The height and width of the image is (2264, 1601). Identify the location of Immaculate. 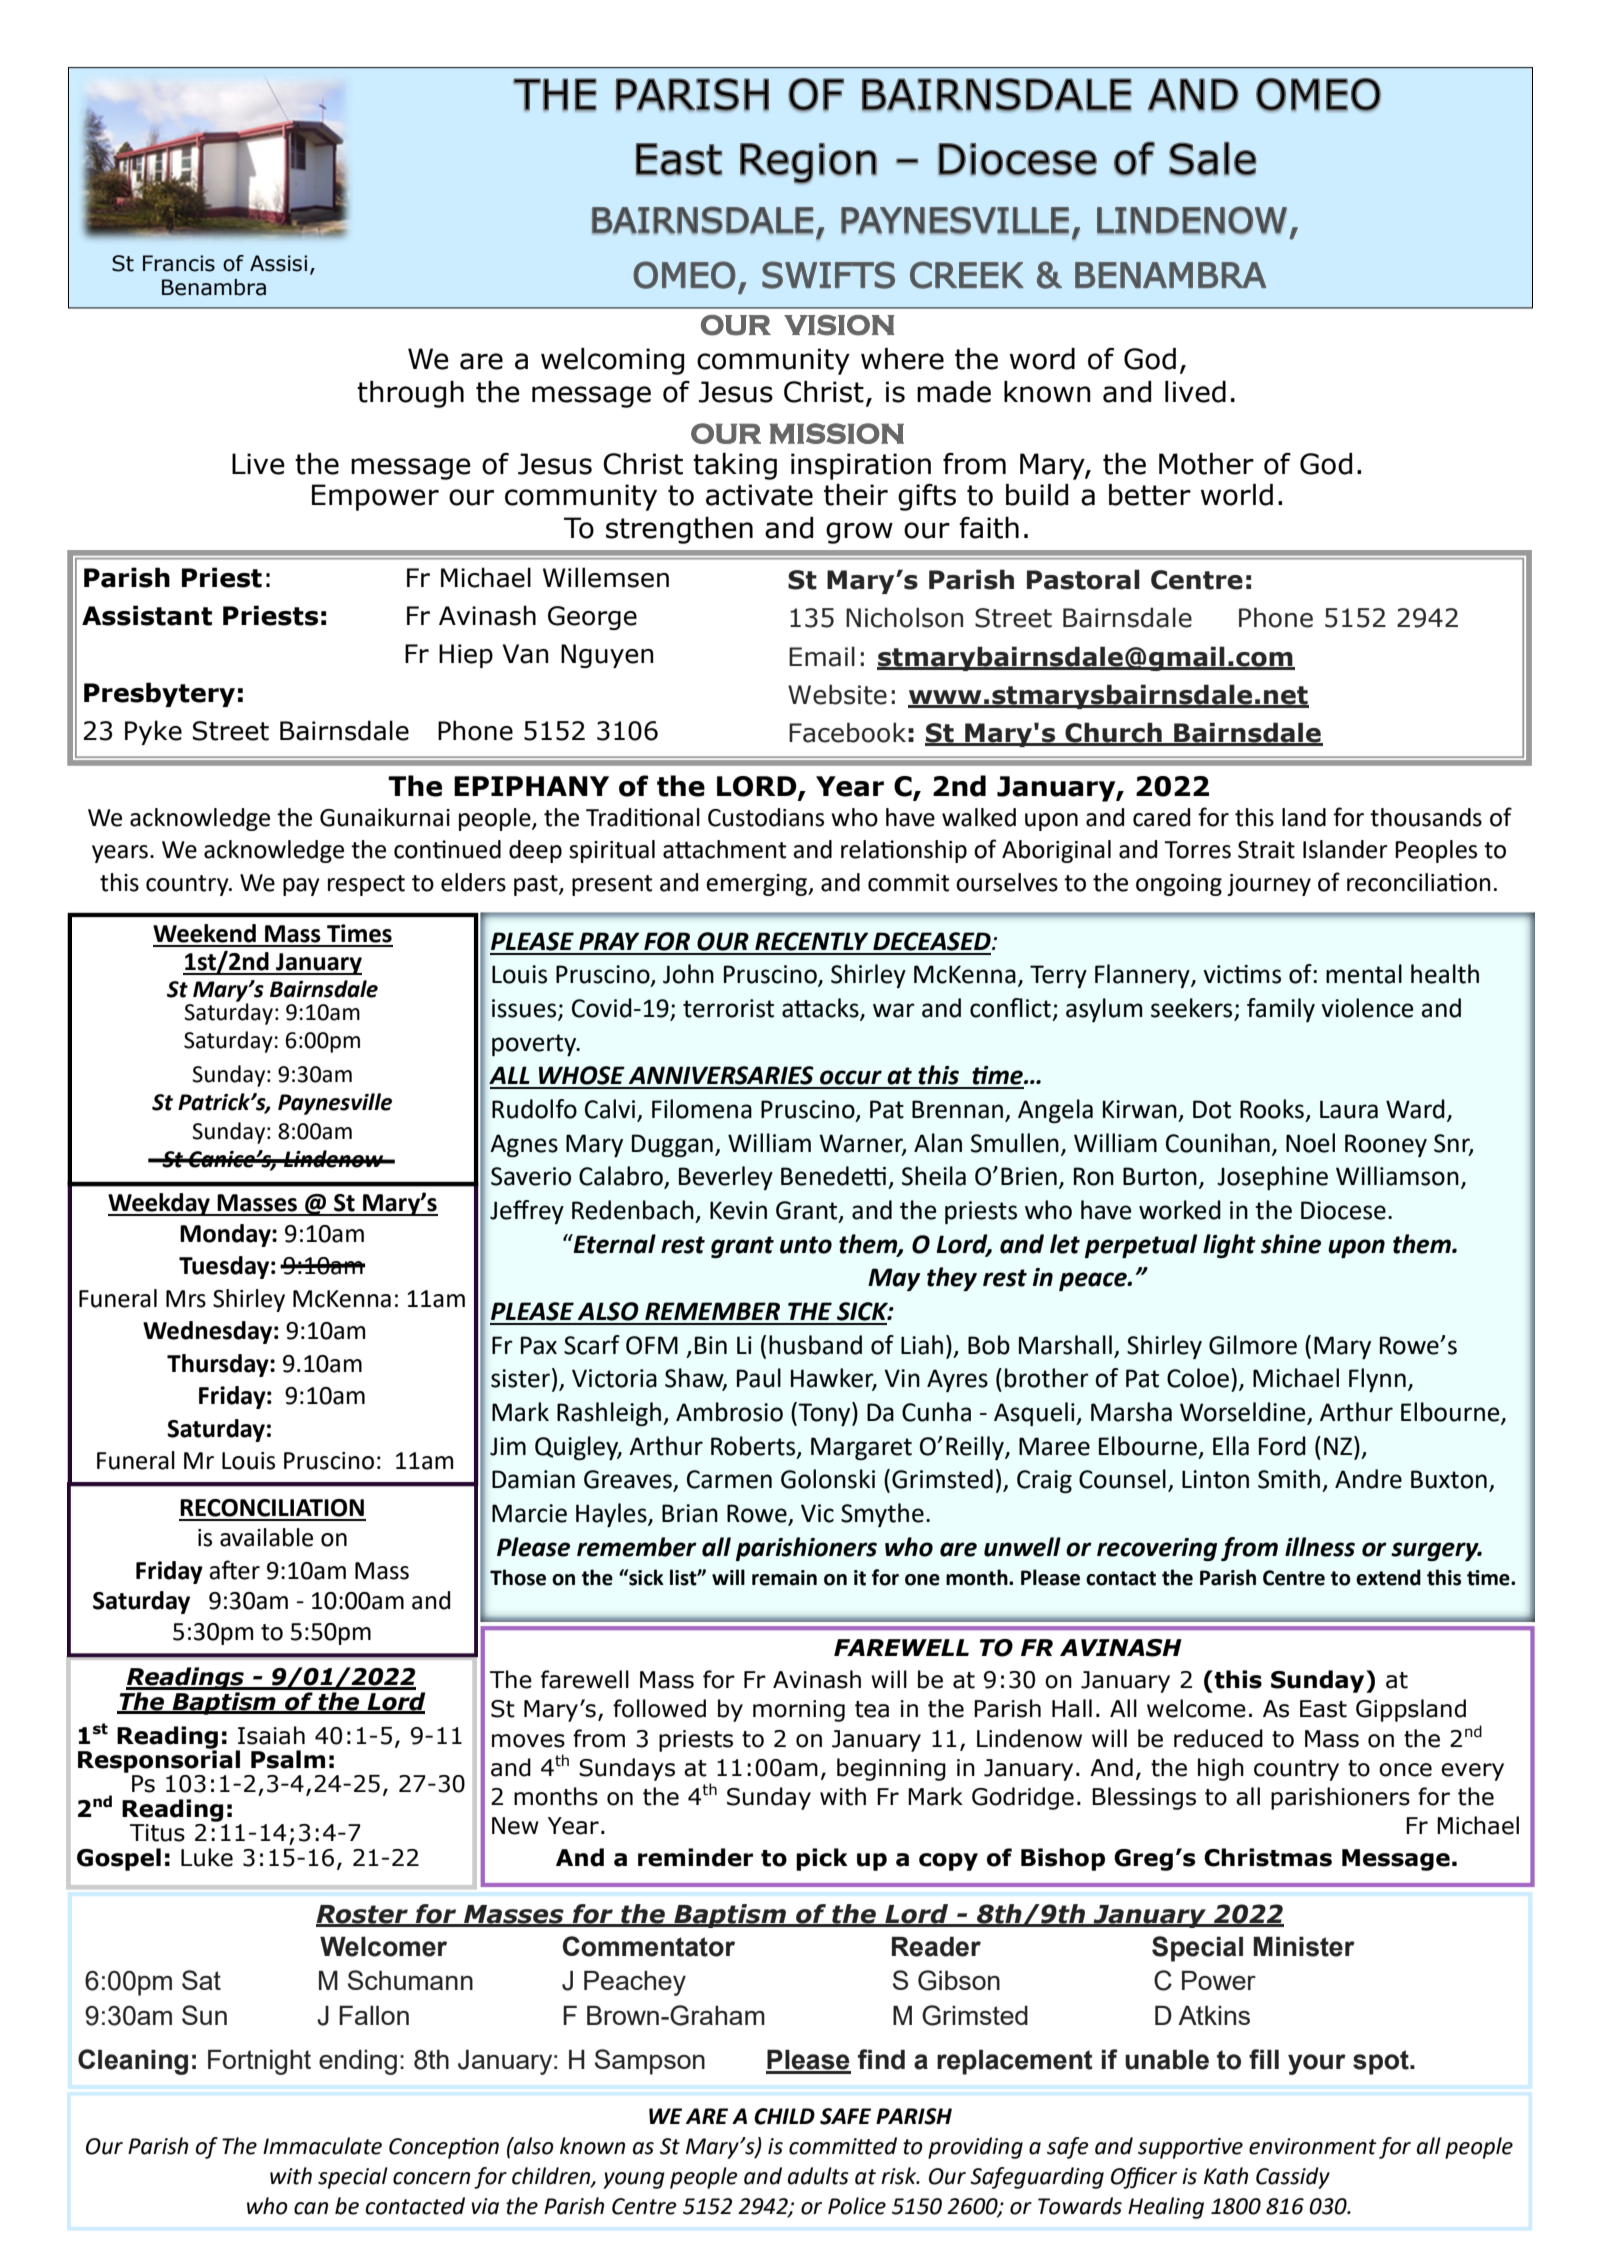
(322, 2146).
